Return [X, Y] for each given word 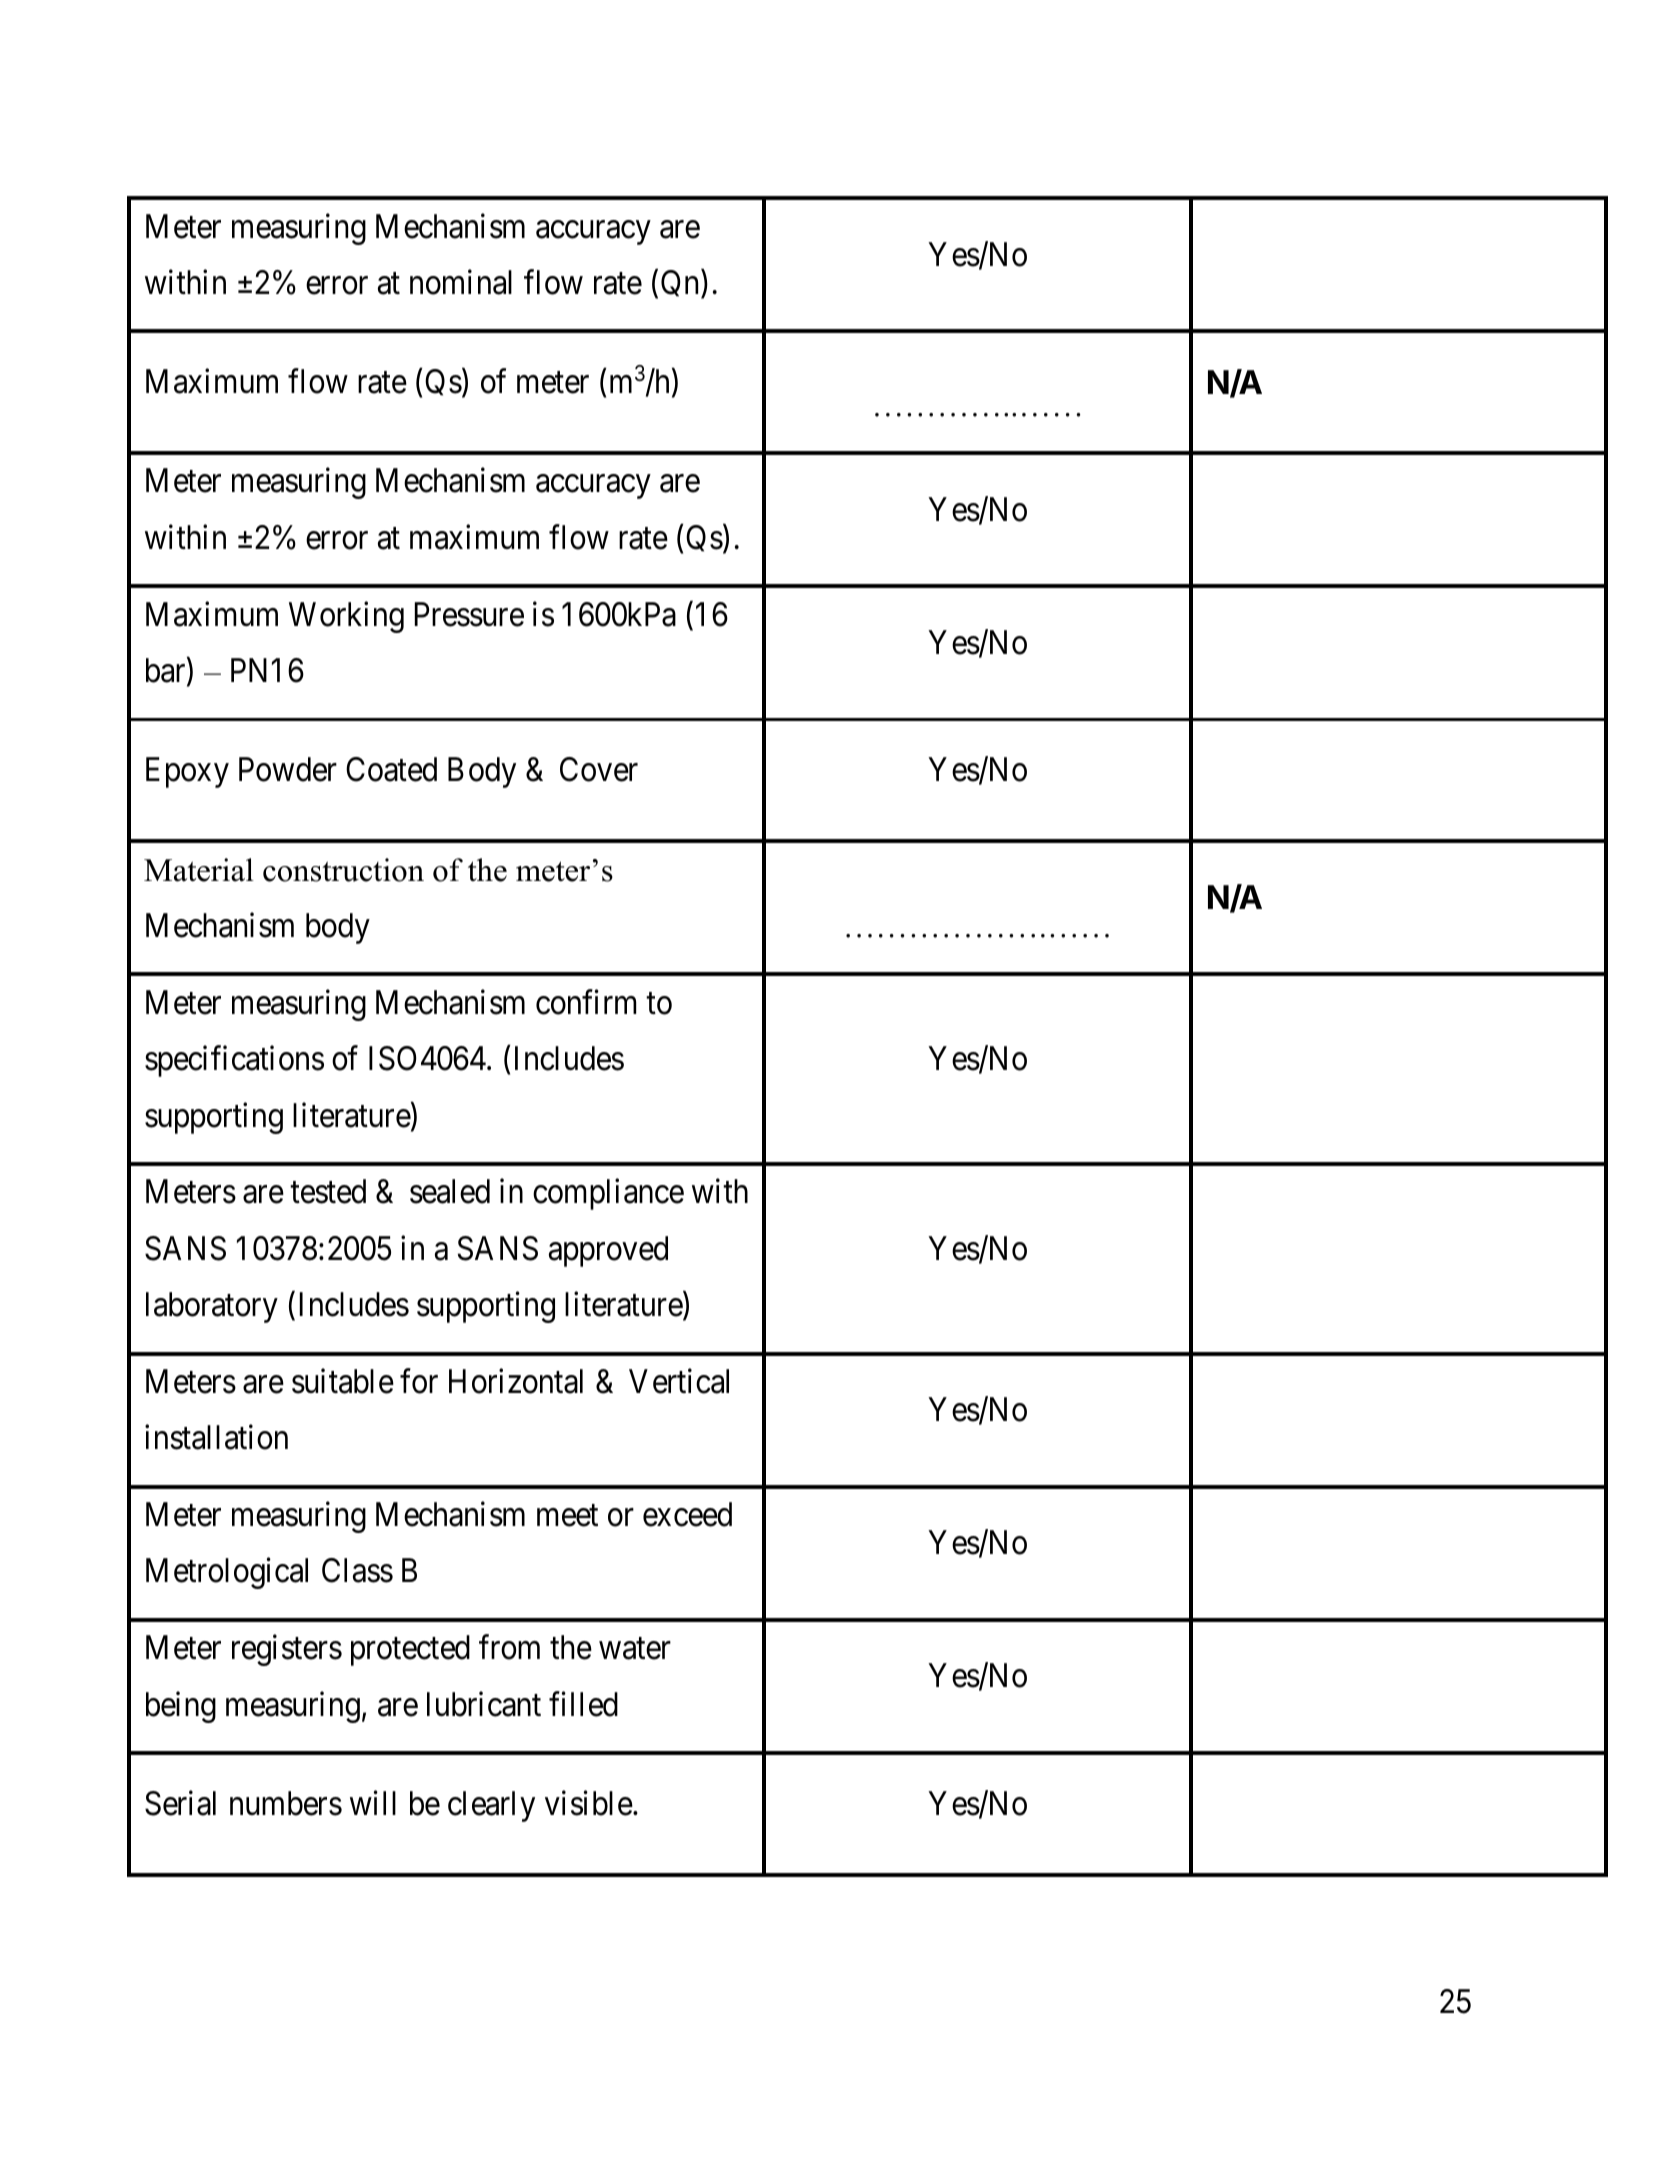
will [373, 1803]
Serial [180, 1803]
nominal [461, 282]
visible [589, 1803]
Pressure [469, 614]
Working [346, 617]
